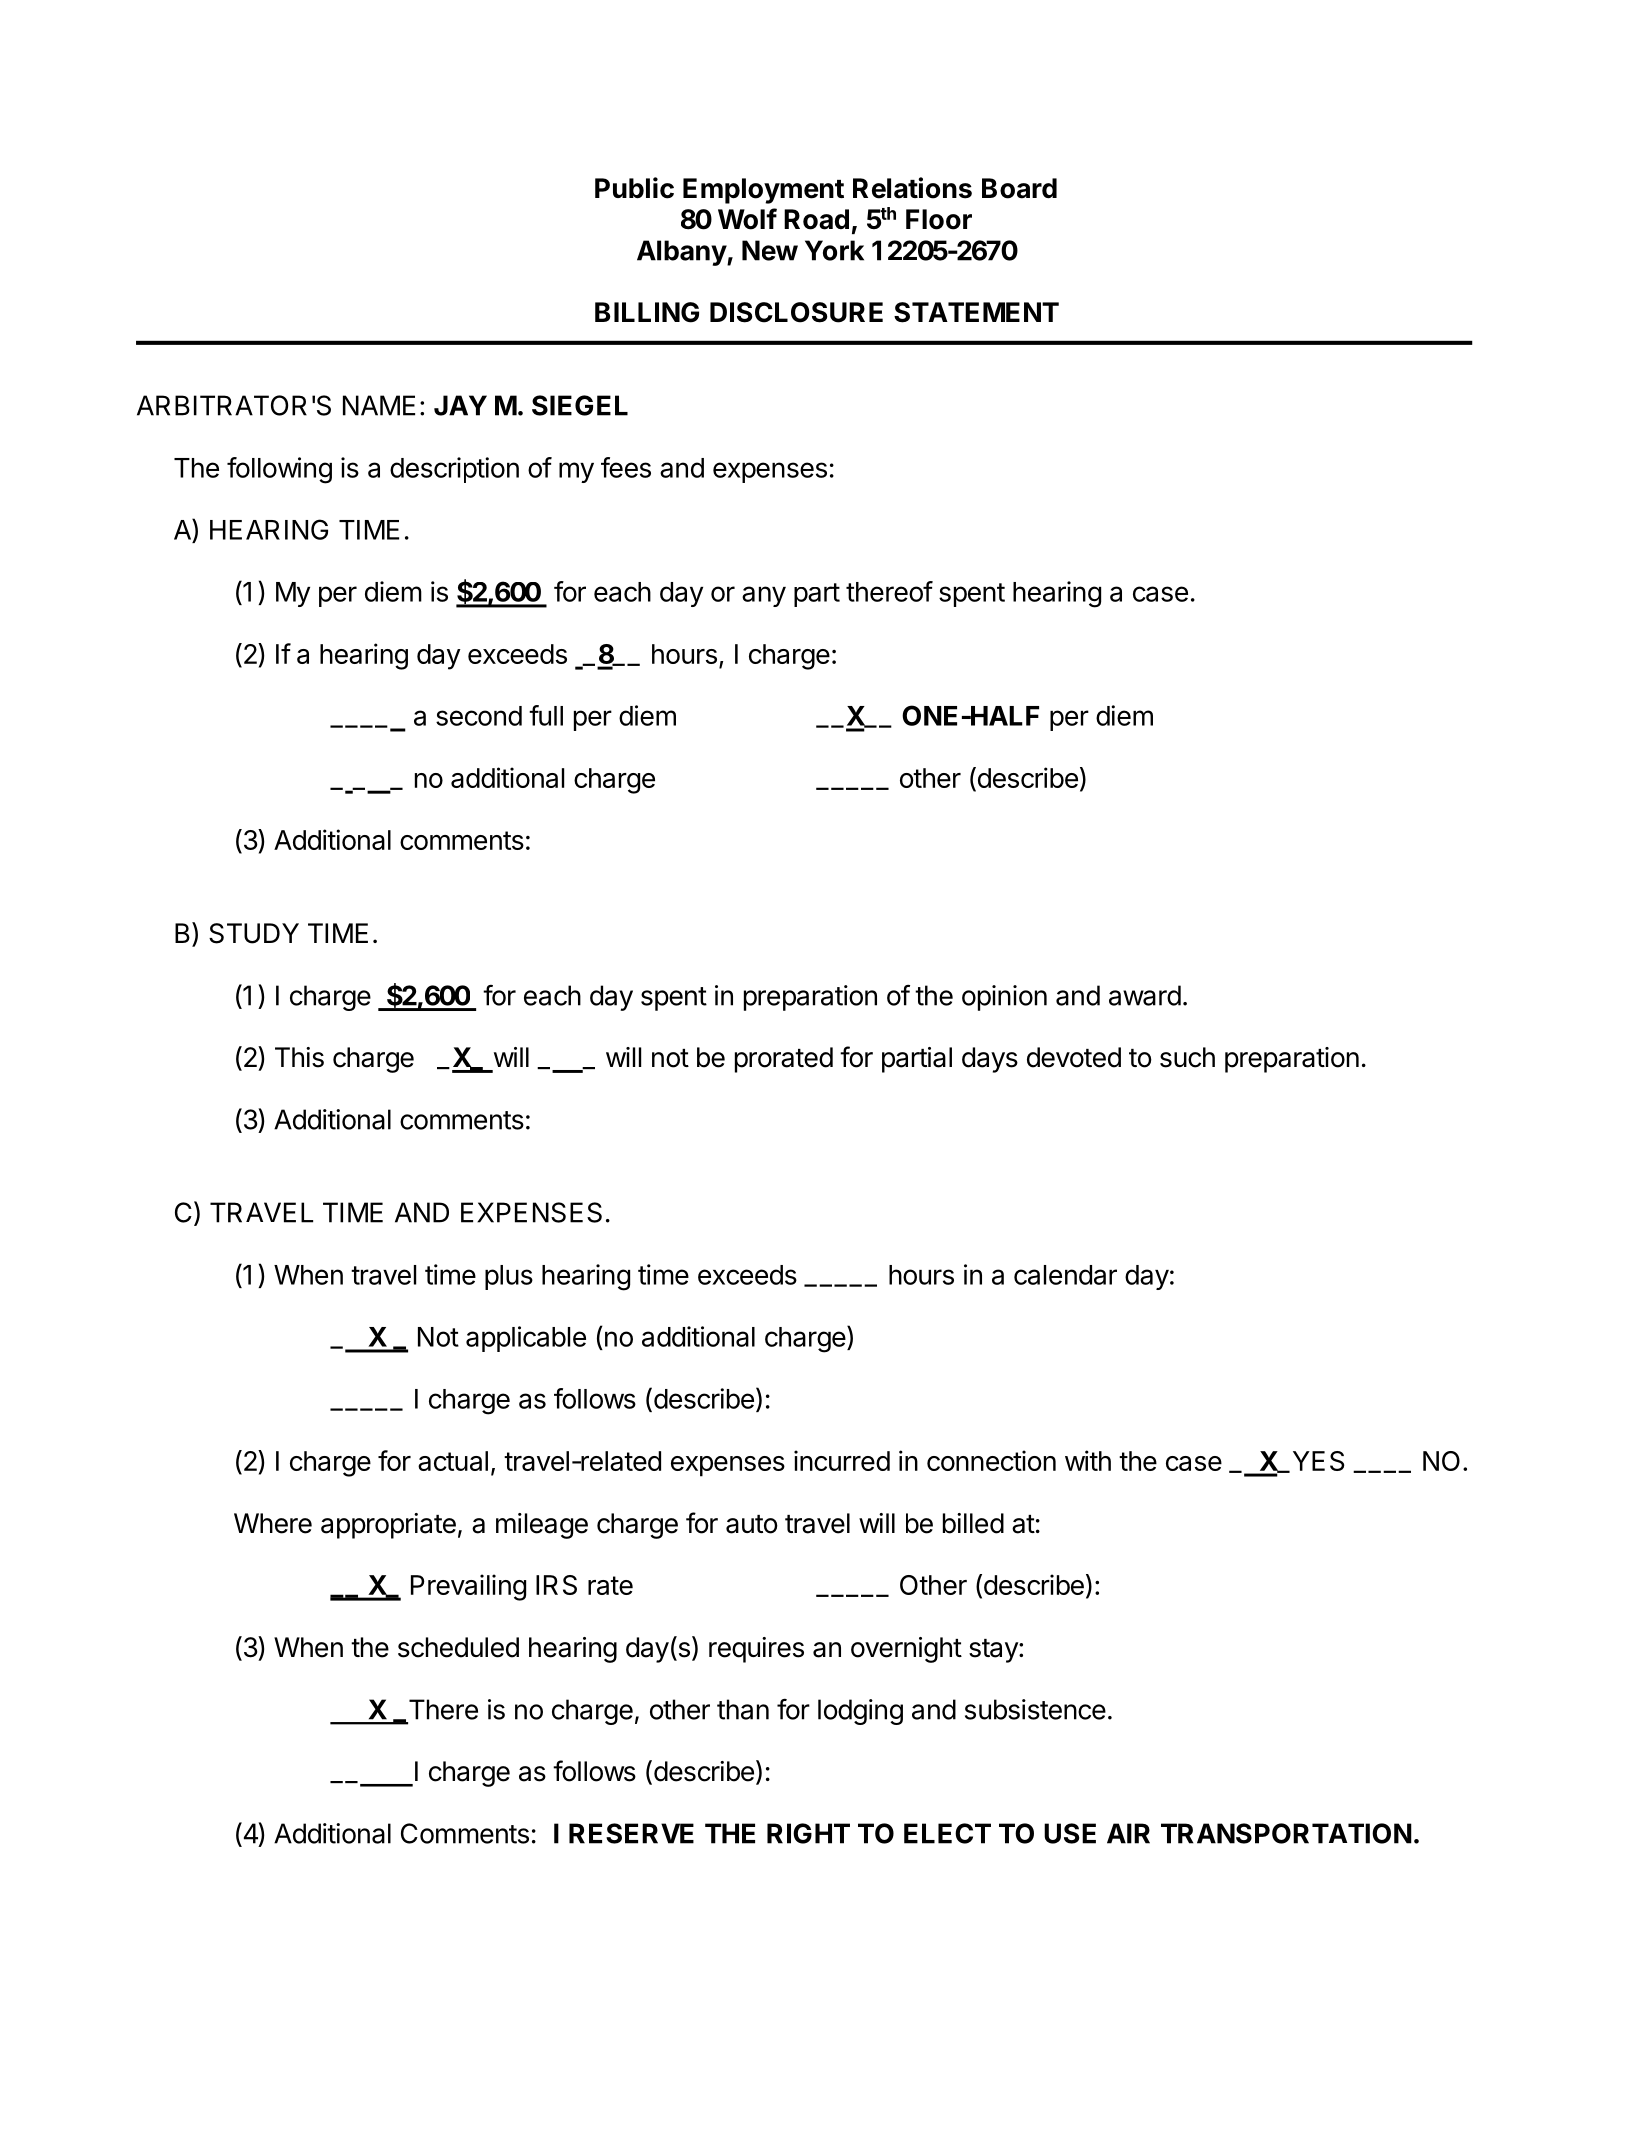 The width and height of the document is (1652, 2138). Describe the element at coordinates (770, 250) in the document. I see `New` at that location.
